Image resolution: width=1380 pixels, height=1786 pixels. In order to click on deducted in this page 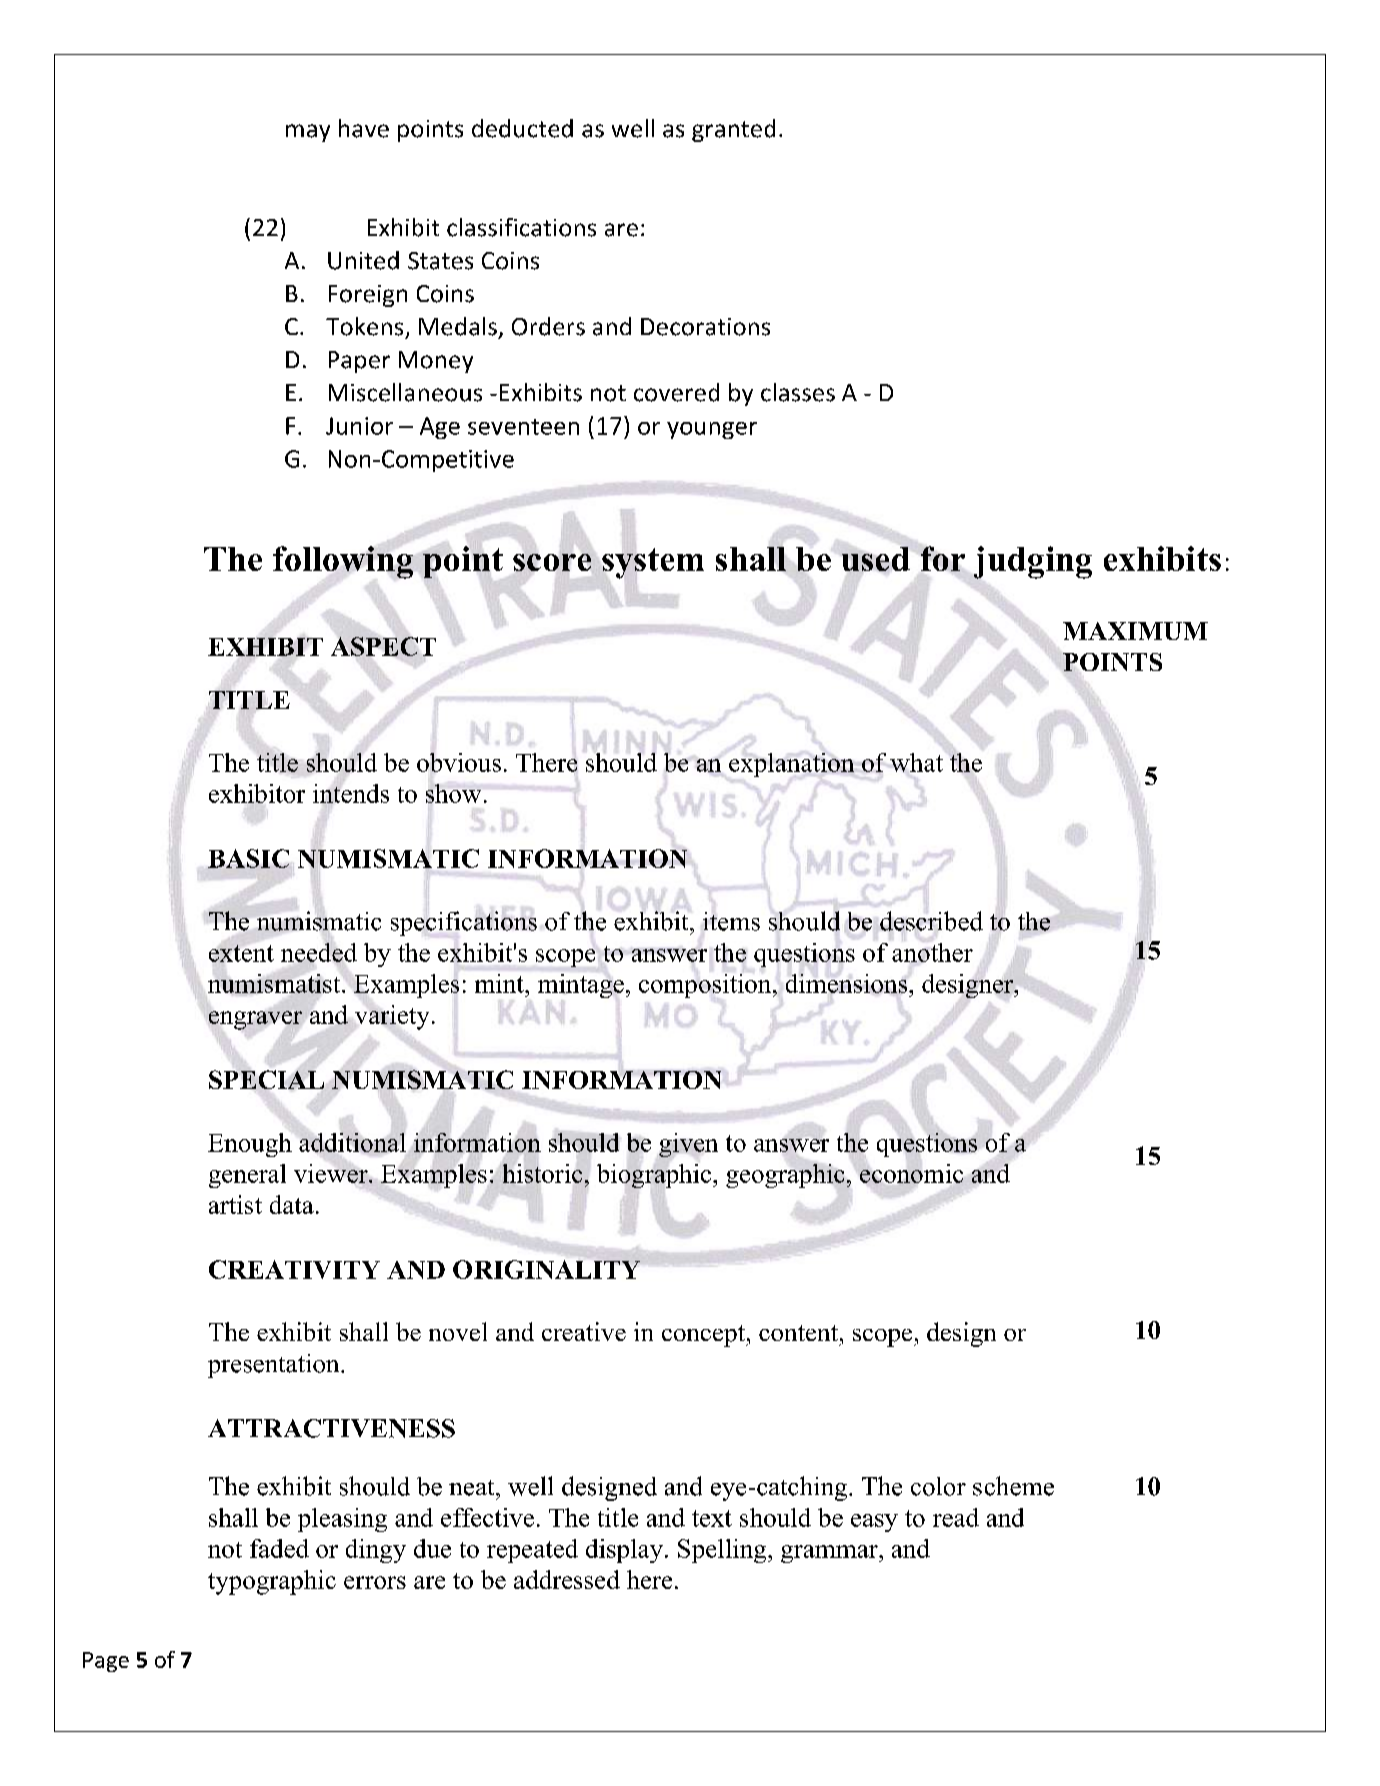, I will do `click(522, 128)`.
